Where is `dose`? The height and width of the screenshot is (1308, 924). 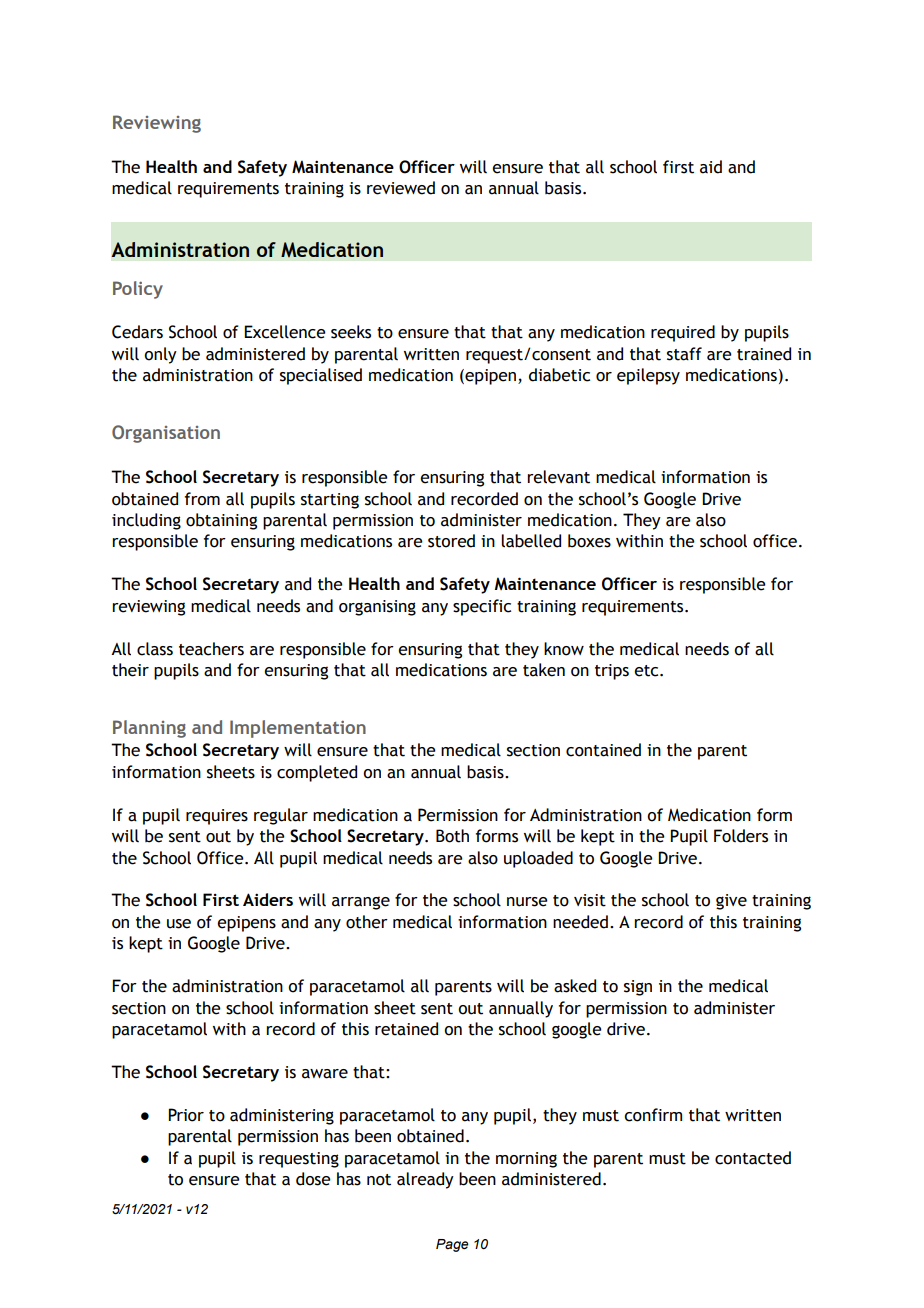
dose is located at coordinates (313, 1179).
